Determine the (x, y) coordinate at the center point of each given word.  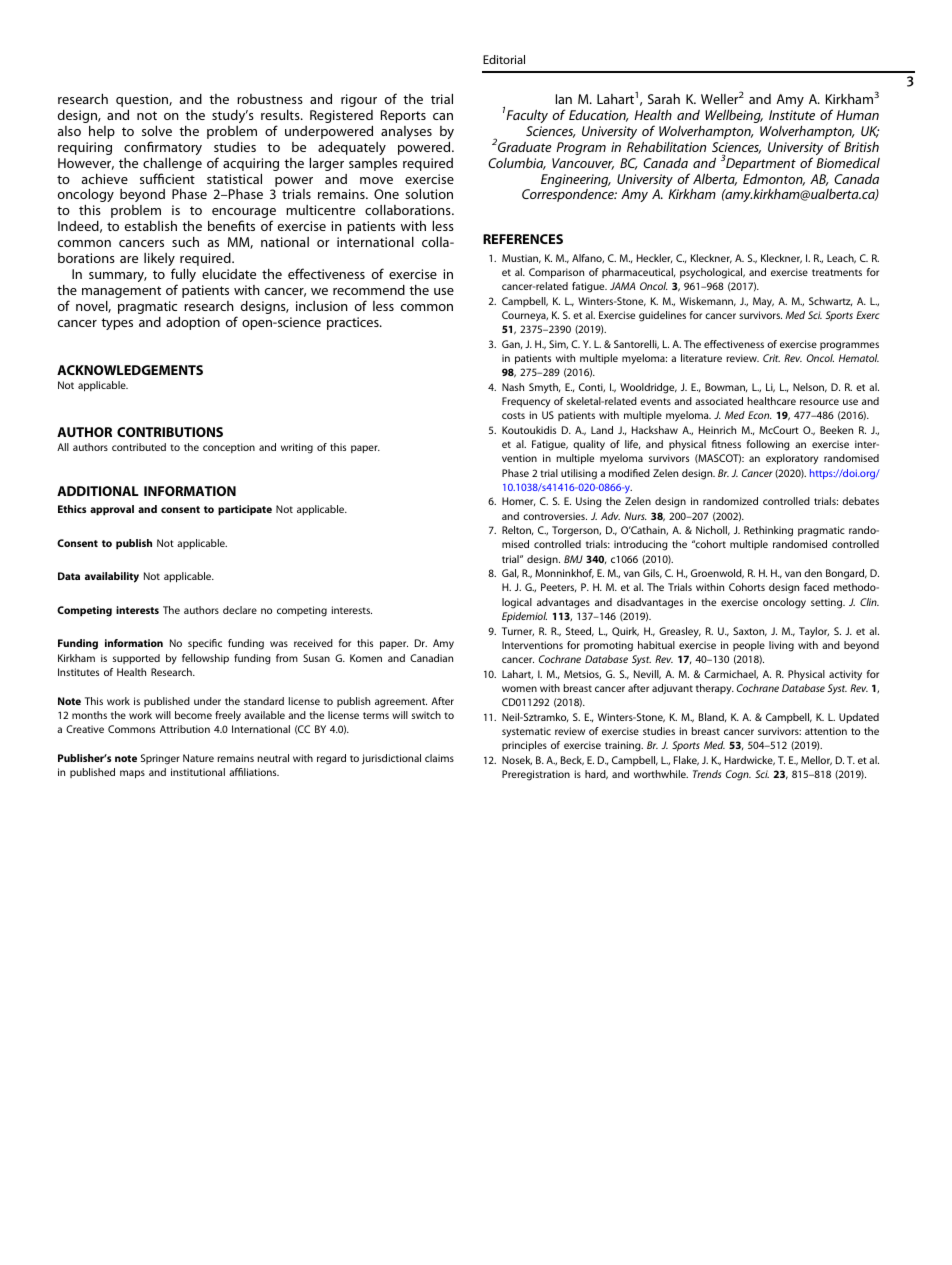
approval (112, 510)
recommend (369, 290)
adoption (193, 323)
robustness (270, 99)
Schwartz (830, 301)
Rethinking (768, 531)
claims (439, 758)
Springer (160, 759)
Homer (518, 501)
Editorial (504, 59)
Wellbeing (734, 116)
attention (826, 731)
